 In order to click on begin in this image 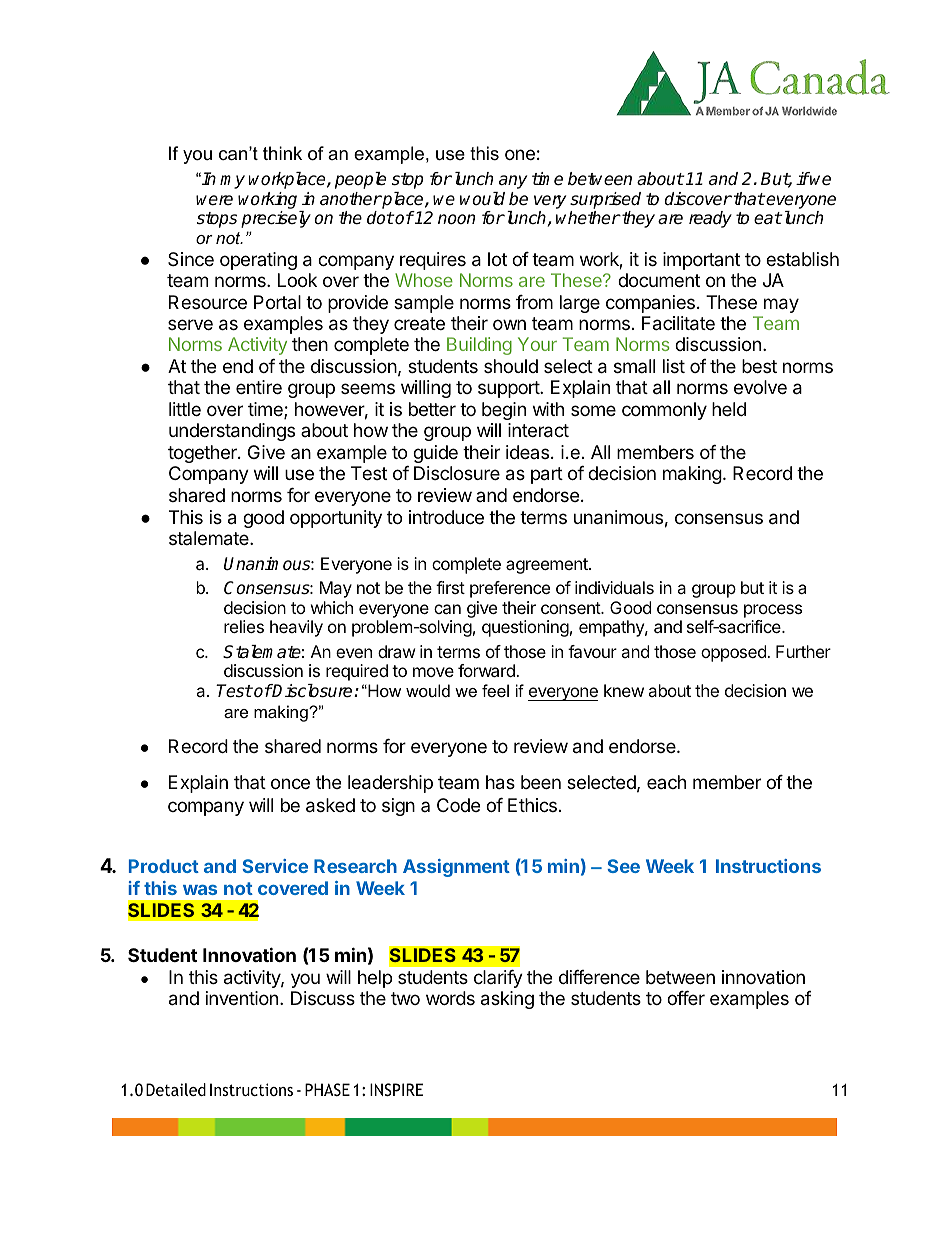, I will do `click(504, 411)`.
